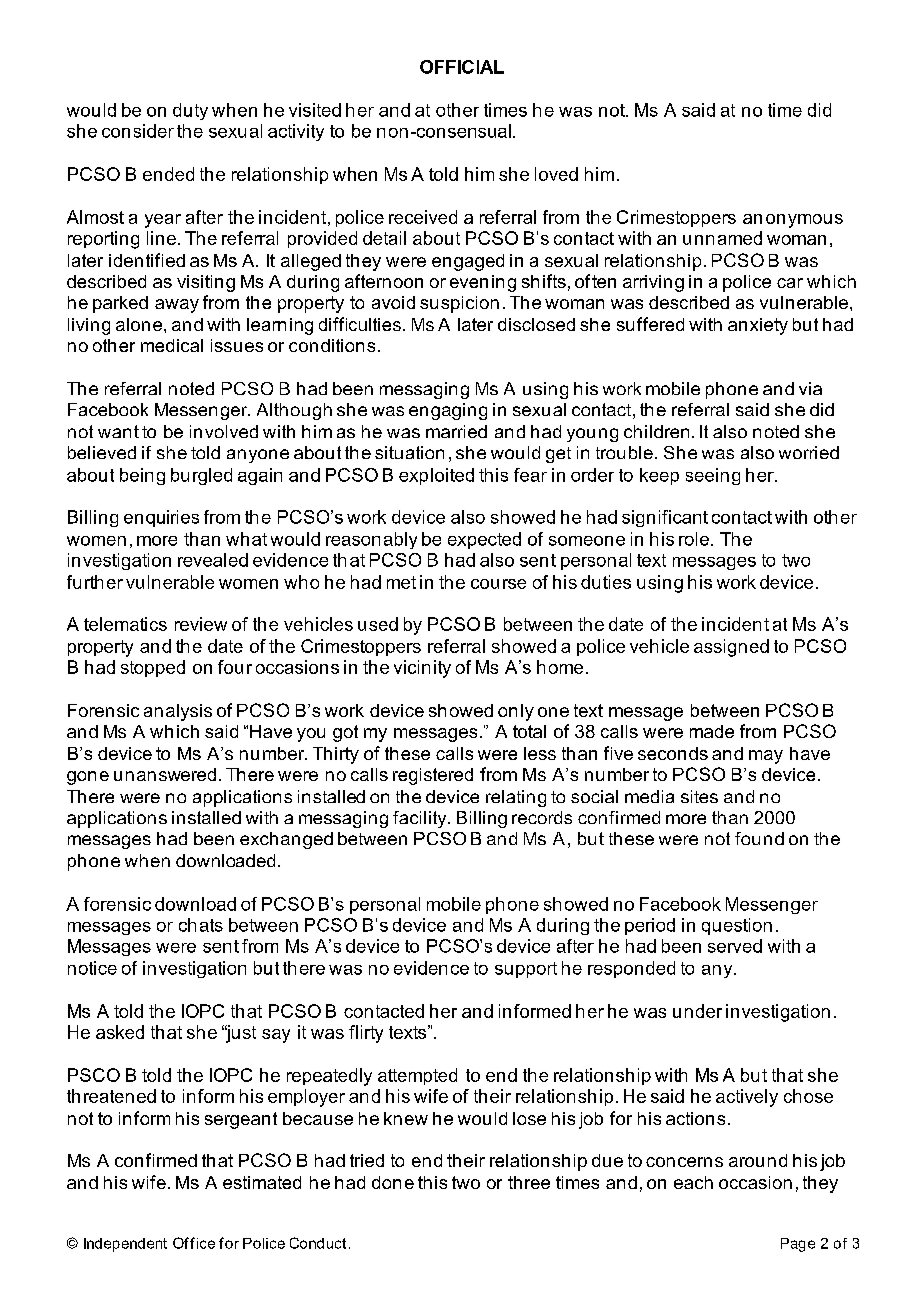  I want to click on unnamed, so click(722, 238).
